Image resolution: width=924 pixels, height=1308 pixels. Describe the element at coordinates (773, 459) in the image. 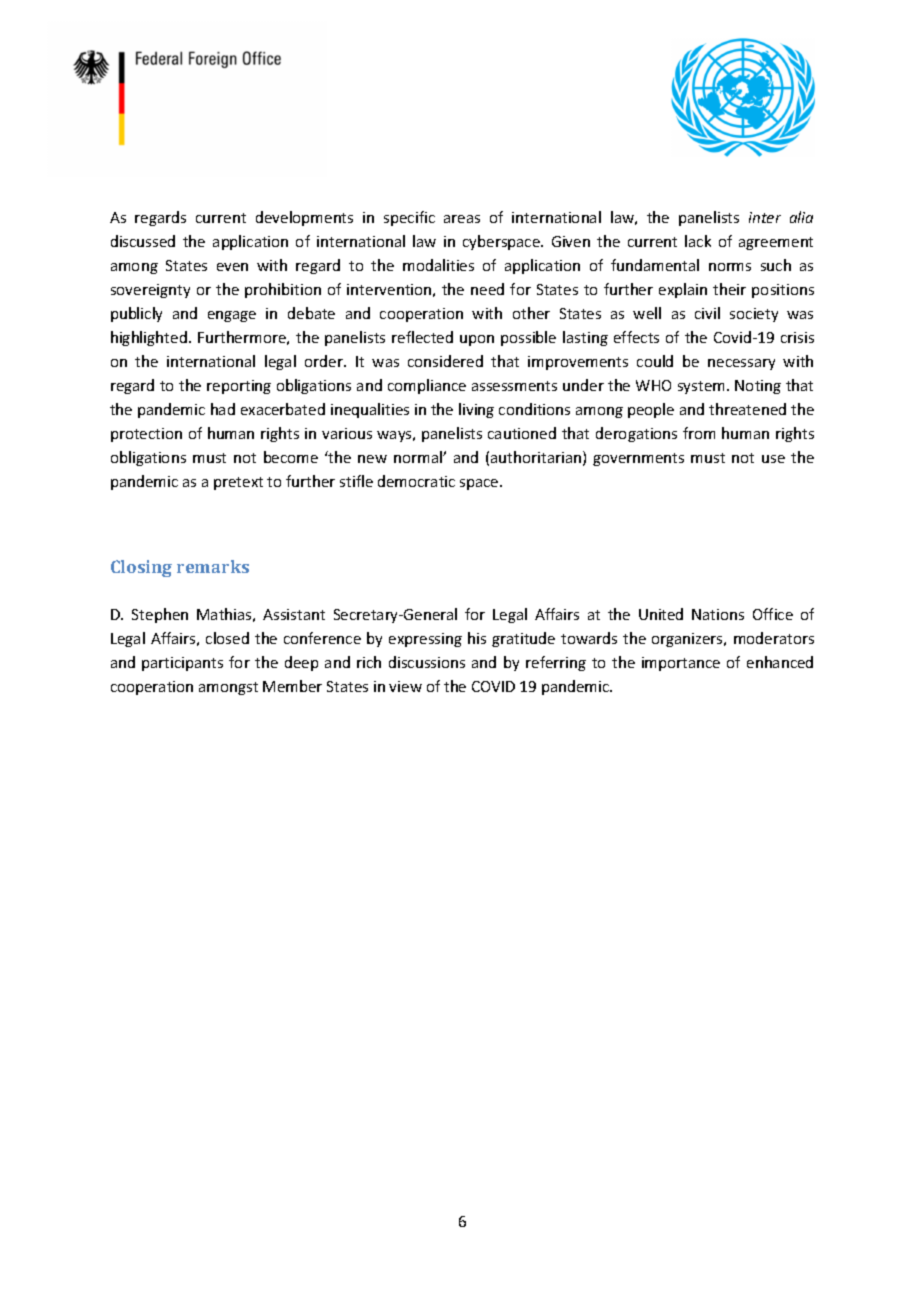

I see `use` at that location.
